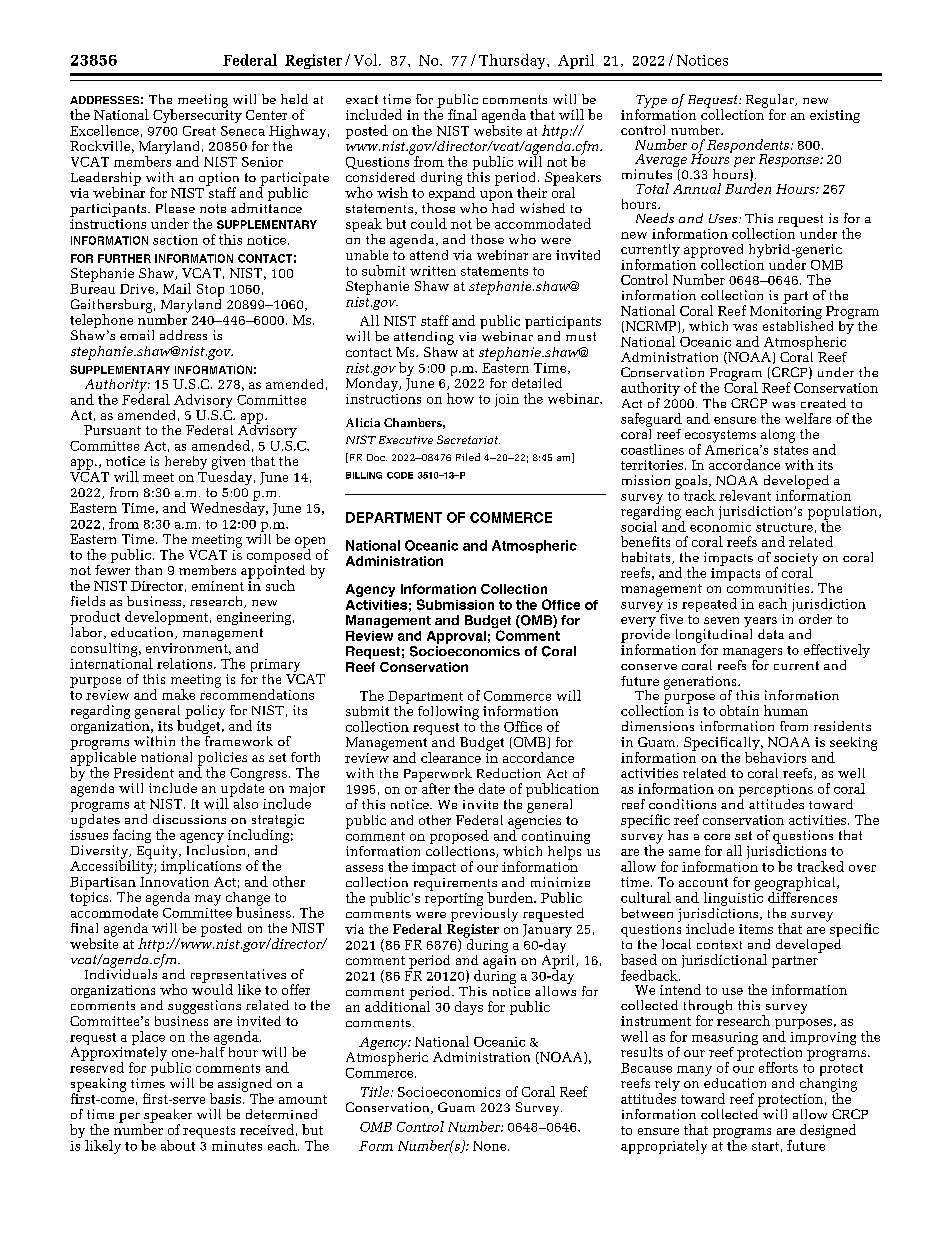  What do you see at coordinates (798, 324) in the screenshot?
I see `established` at bounding box center [798, 324].
